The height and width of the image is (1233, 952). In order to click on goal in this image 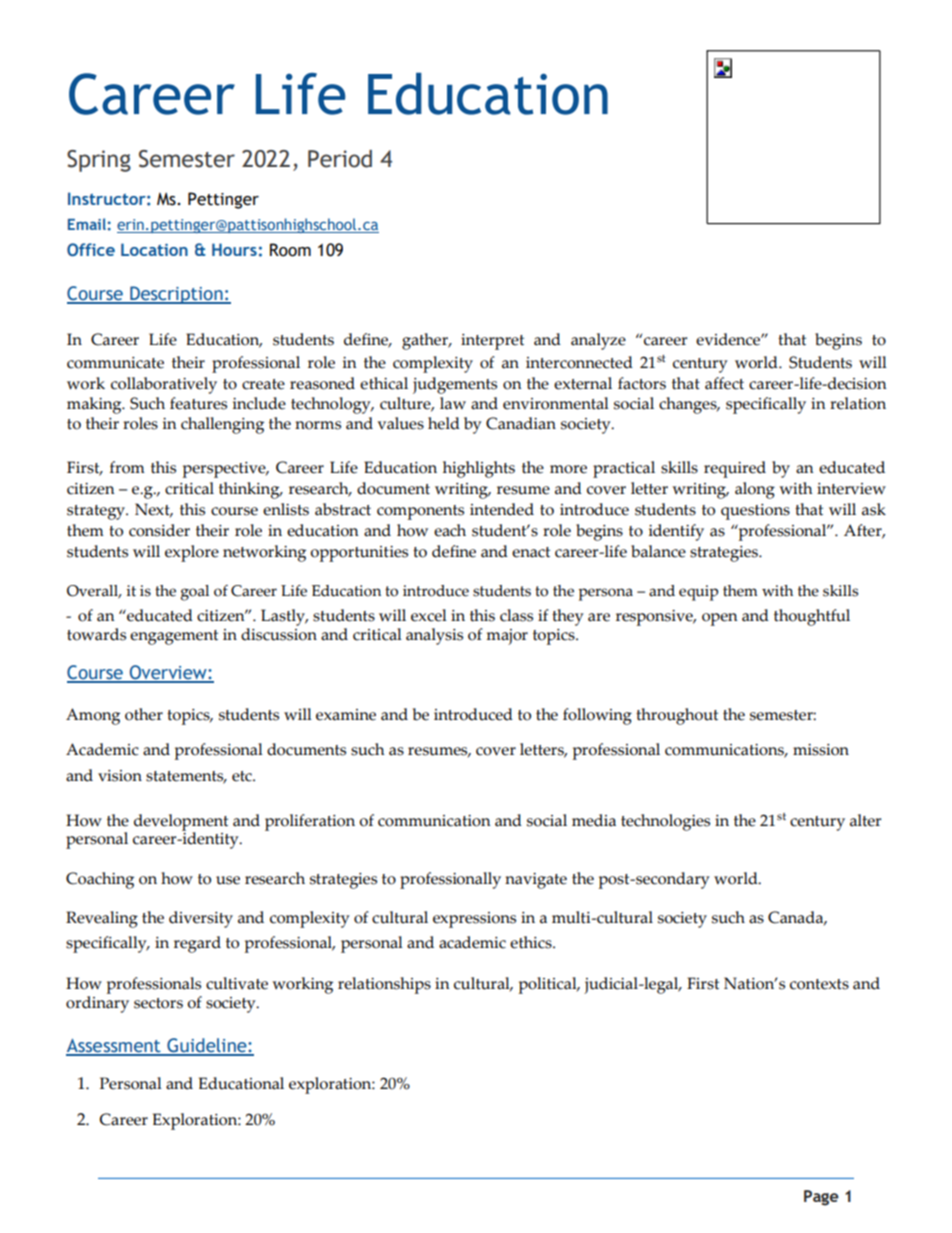, I will do `click(195, 593)`.
